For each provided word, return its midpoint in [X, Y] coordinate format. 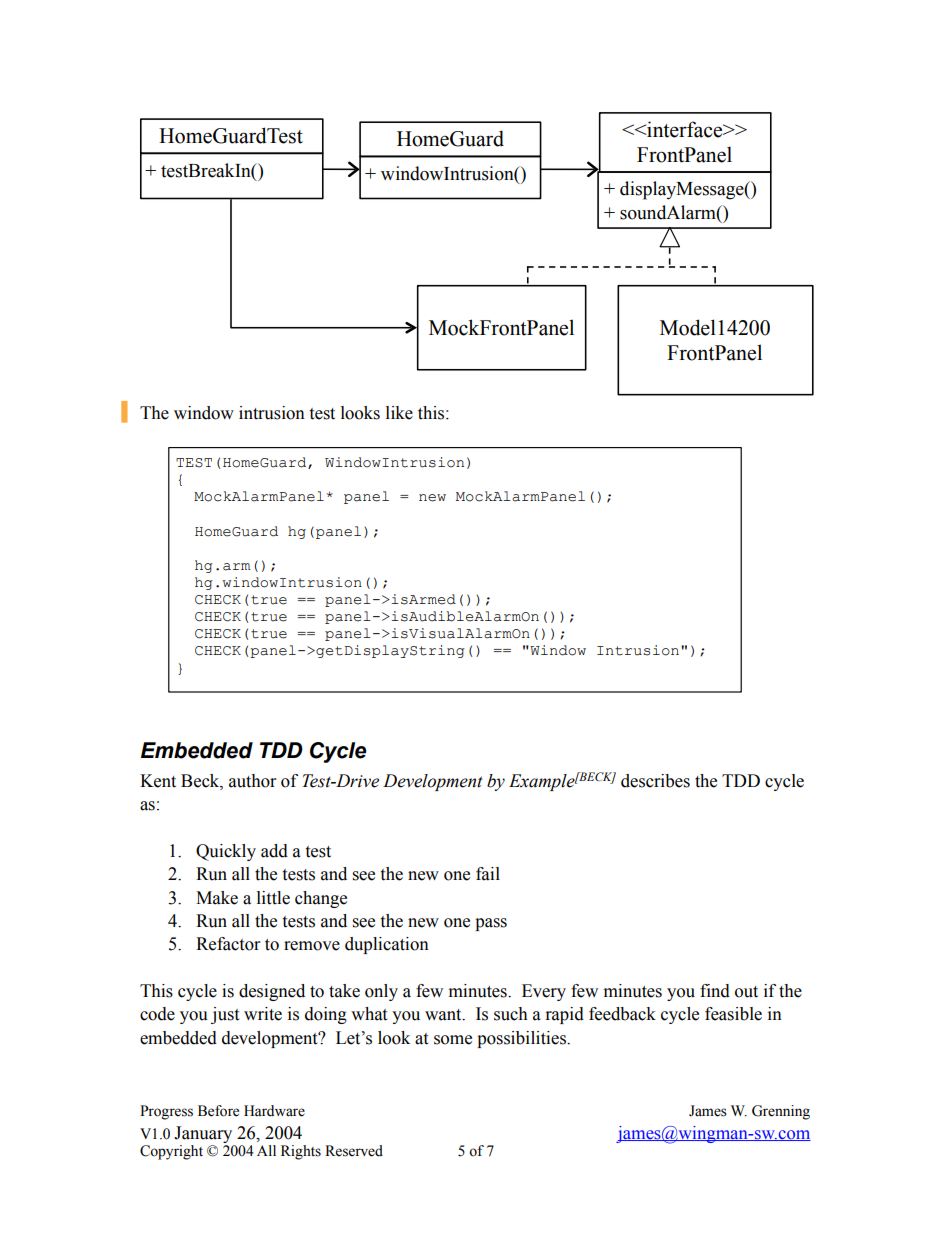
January [203, 1134]
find [715, 991]
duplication [387, 945]
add [274, 851]
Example [542, 782]
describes [655, 781]
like [399, 413]
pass [491, 924]
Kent [158, 781]
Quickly [226, 852]
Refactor [228, 944]
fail [488, 874]
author [252, 781]
